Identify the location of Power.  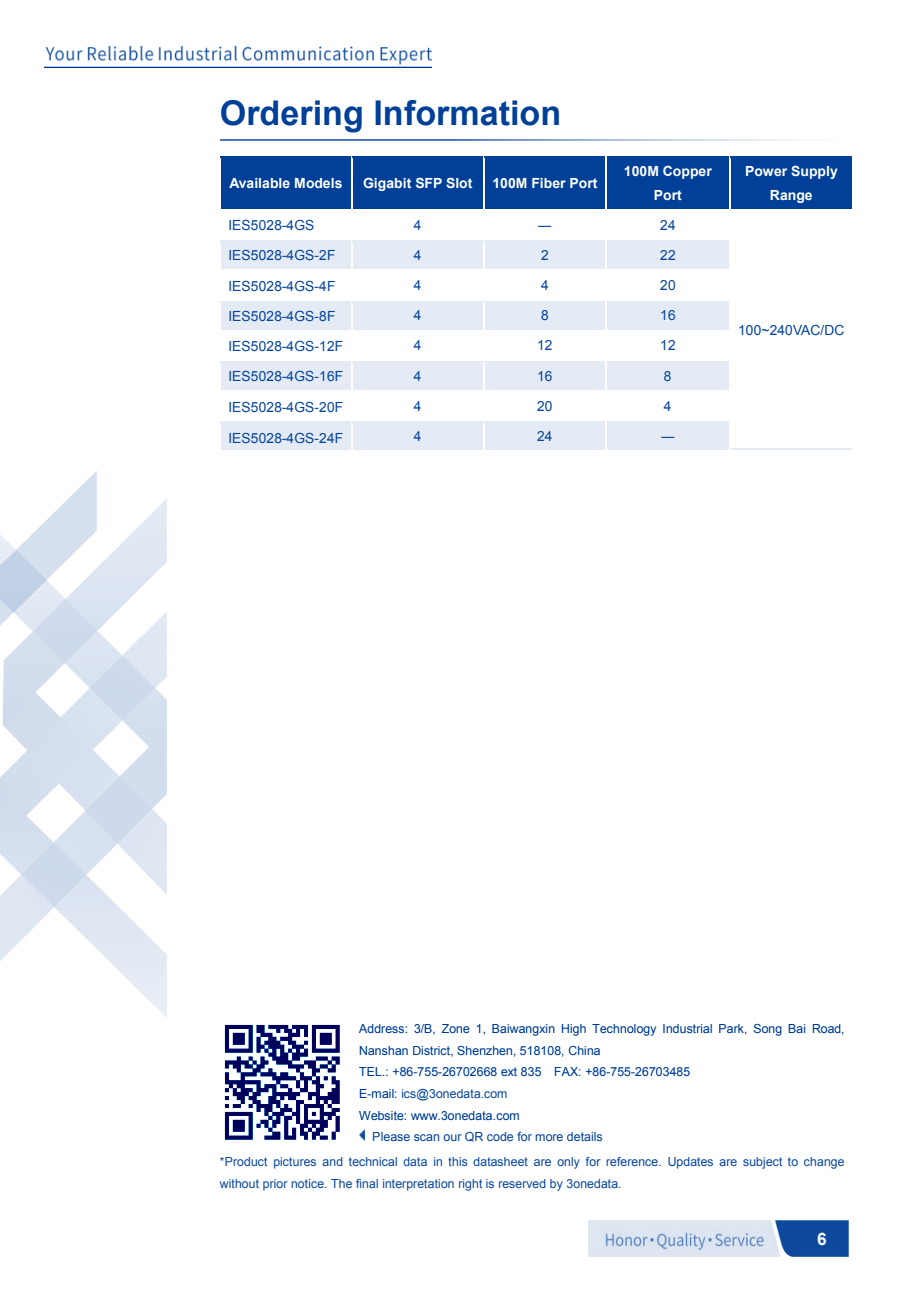
(766, 171).
